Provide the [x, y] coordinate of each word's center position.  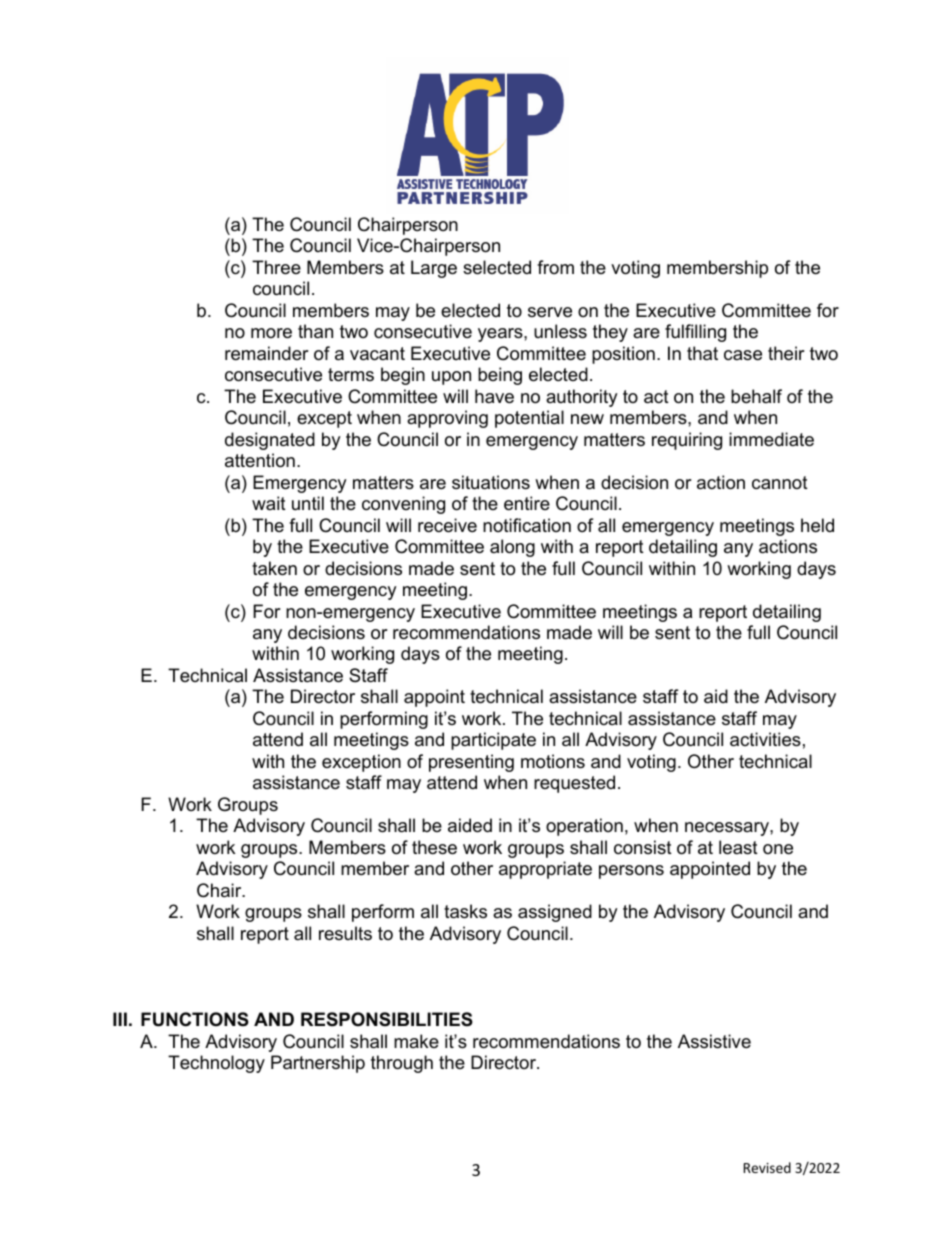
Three [276, 267]
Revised [767, 1167]
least [738, 847]
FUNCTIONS [195, 1019]
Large [434, 269]
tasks [465, 911]
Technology [216, 1064]
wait [269, 503]
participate [493, 741]
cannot [780, 482]
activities [765, 739]
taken [274, 568]
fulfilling [695, 333]
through [402, 1064]
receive [447, 525]
